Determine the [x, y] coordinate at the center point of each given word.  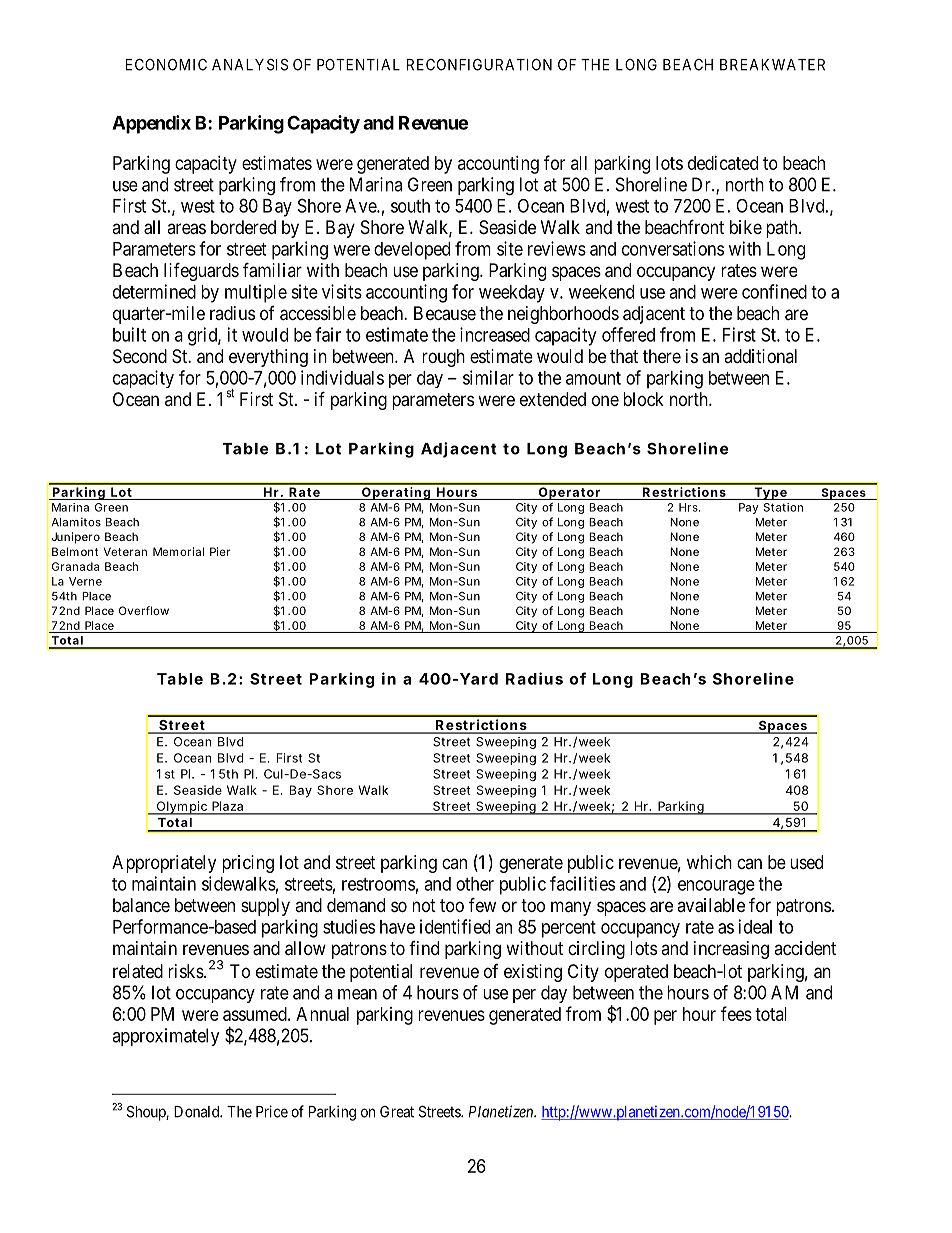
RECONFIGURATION [479, 64]
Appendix [151, 124]
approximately [166, 1037]
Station [783, 507]
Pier [220, 551]
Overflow [144, 610]
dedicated [723, 163]
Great [397, 1112]
